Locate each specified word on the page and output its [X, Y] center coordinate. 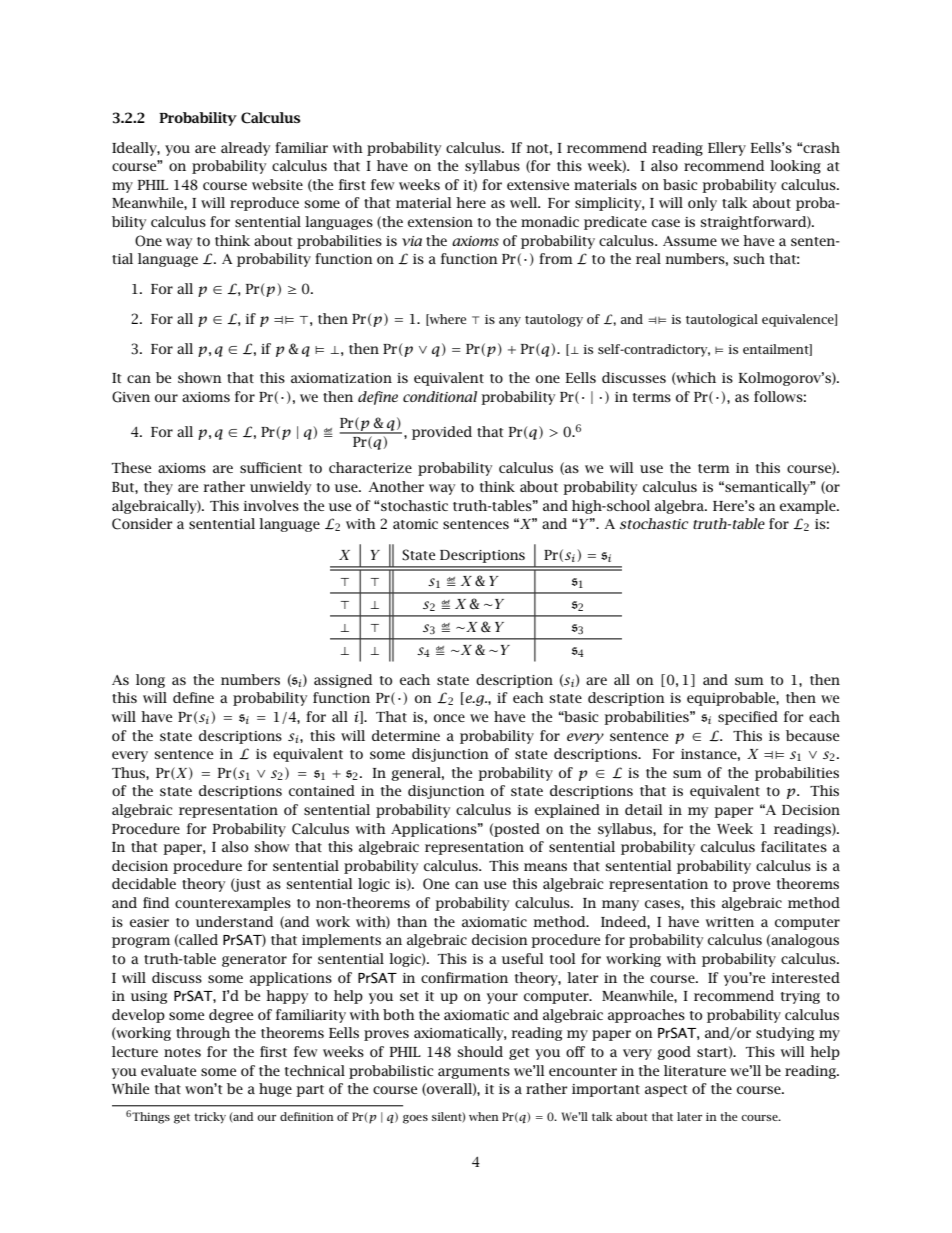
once [449, 718]
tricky [210, 1118]
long [150, 681]
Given [131, 397]
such [749, 258]
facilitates [794, 846]
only [702, 204]
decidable [144, 883]
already [245, 149]
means [545, 867]
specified [748, 718]
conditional [440, 396]
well [525, 202]
